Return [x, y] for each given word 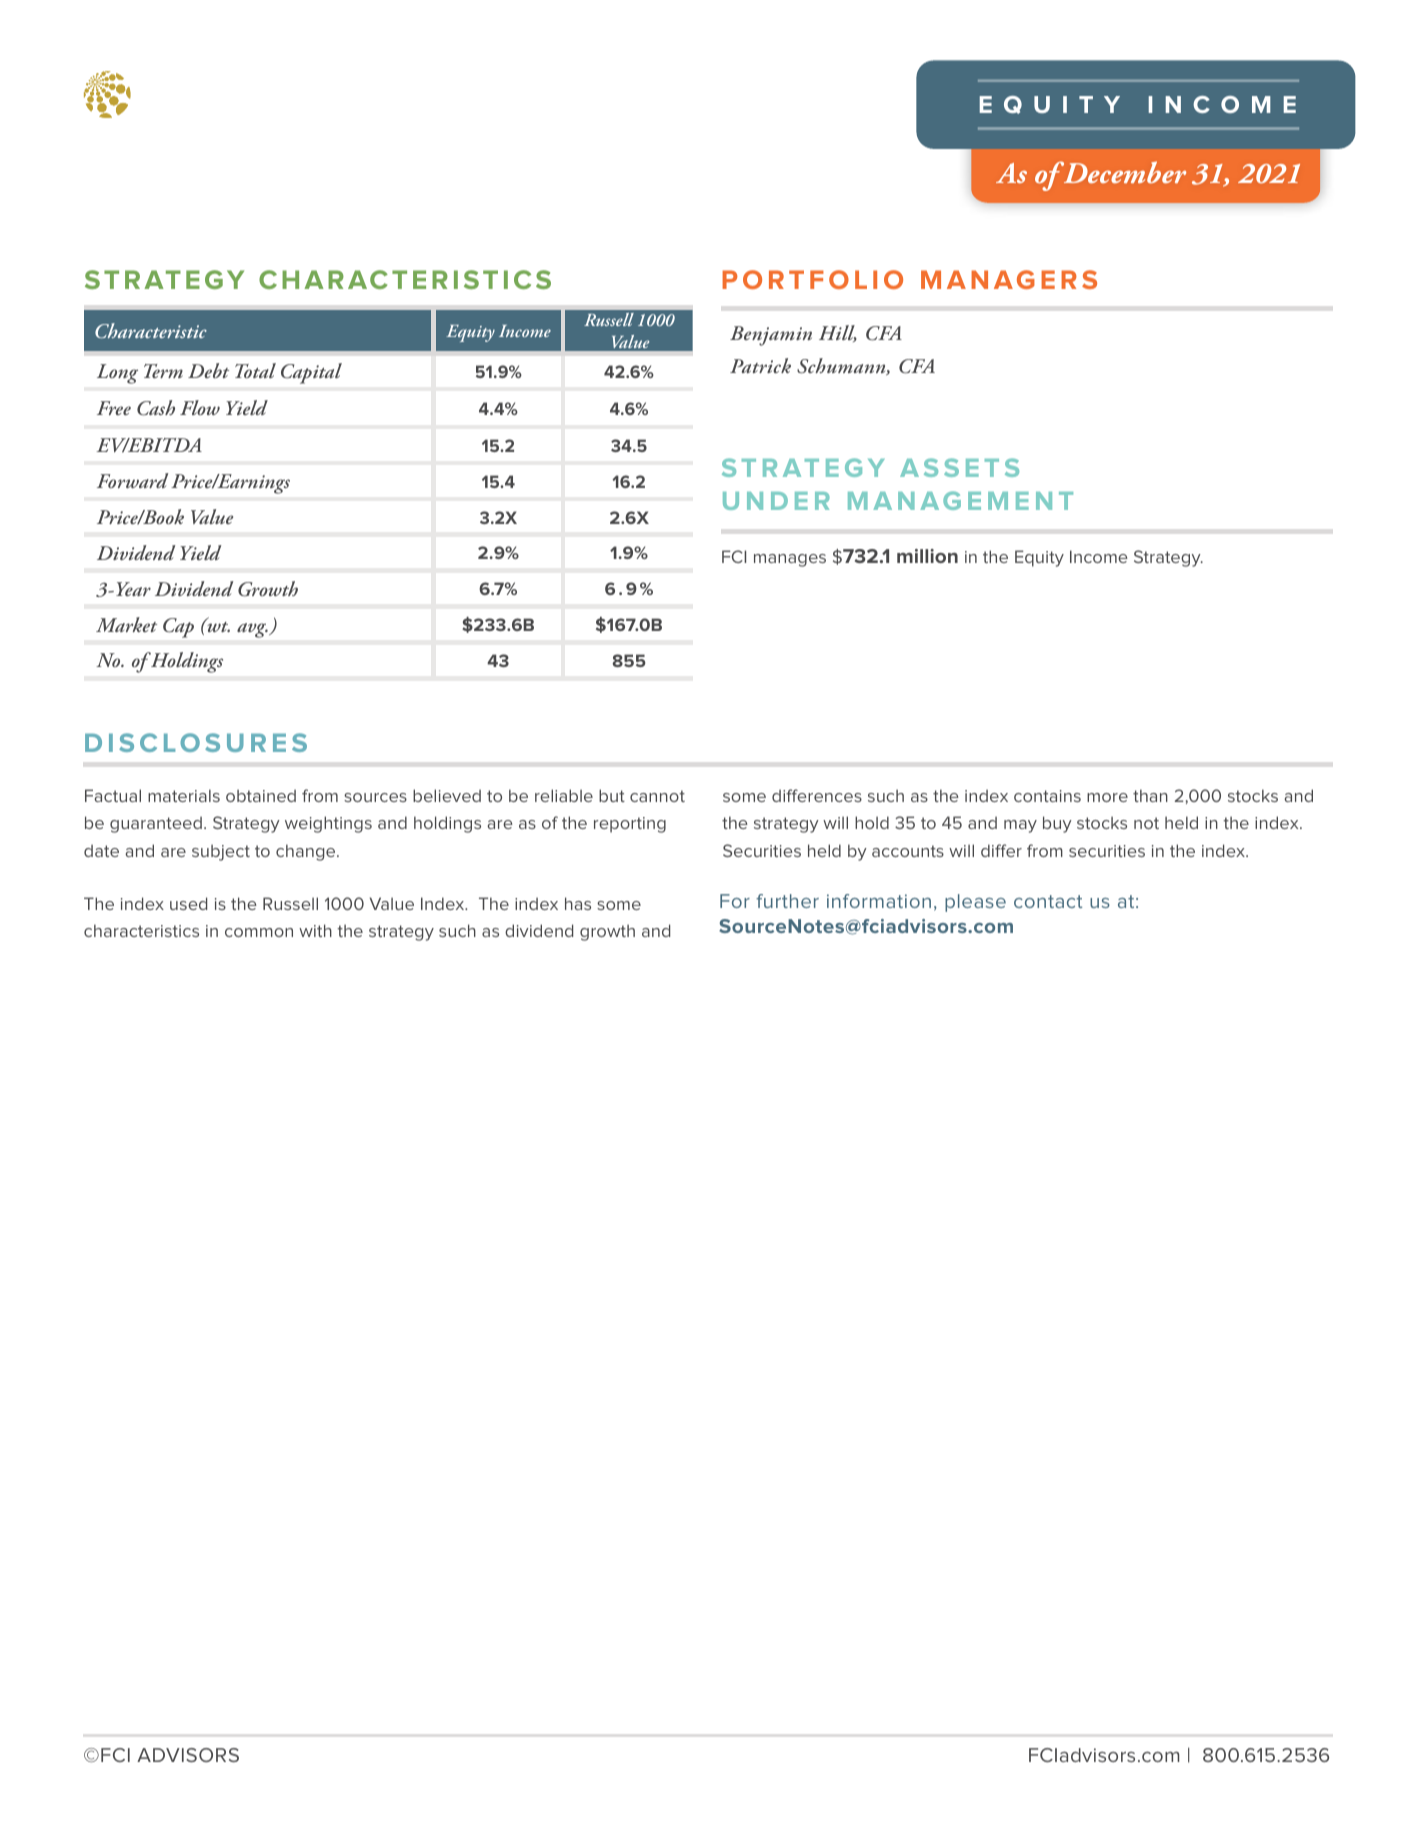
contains [1047, 796]
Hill [838, 333]
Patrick [760, 365]
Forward [133, 480]
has [578, 903]
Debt [208, 370]
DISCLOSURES [196, 742]
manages [790, 560]
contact [1048, 901]
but [612, 795]
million [927, 556]
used [188, 903]
